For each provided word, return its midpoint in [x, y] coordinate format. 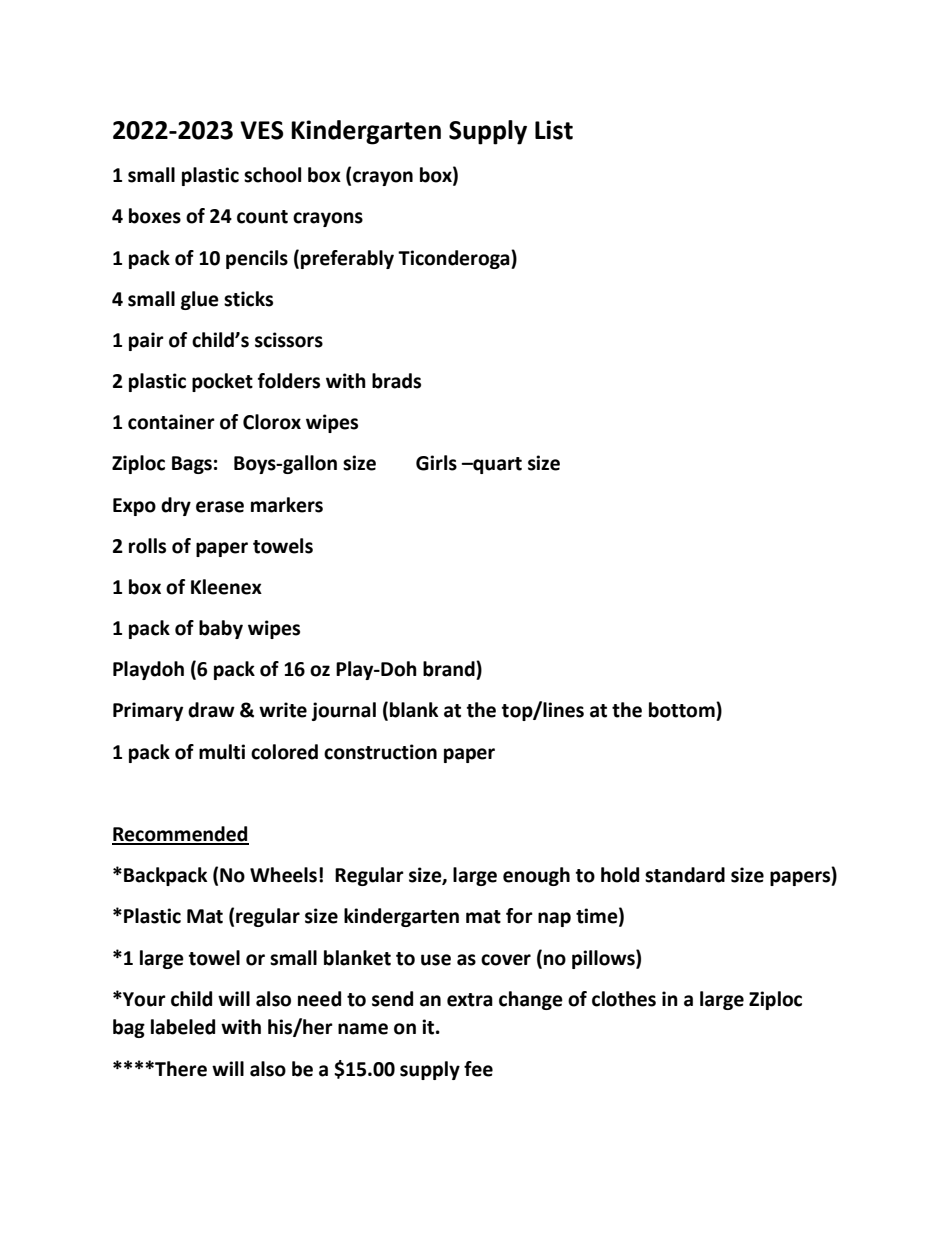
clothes [624, 999]
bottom [683, 710]
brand [450, 669]
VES [261, 130]
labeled [183, 1027]
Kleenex [226, 587]
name [363, 1029]
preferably [347, 259]
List [554, 130]
